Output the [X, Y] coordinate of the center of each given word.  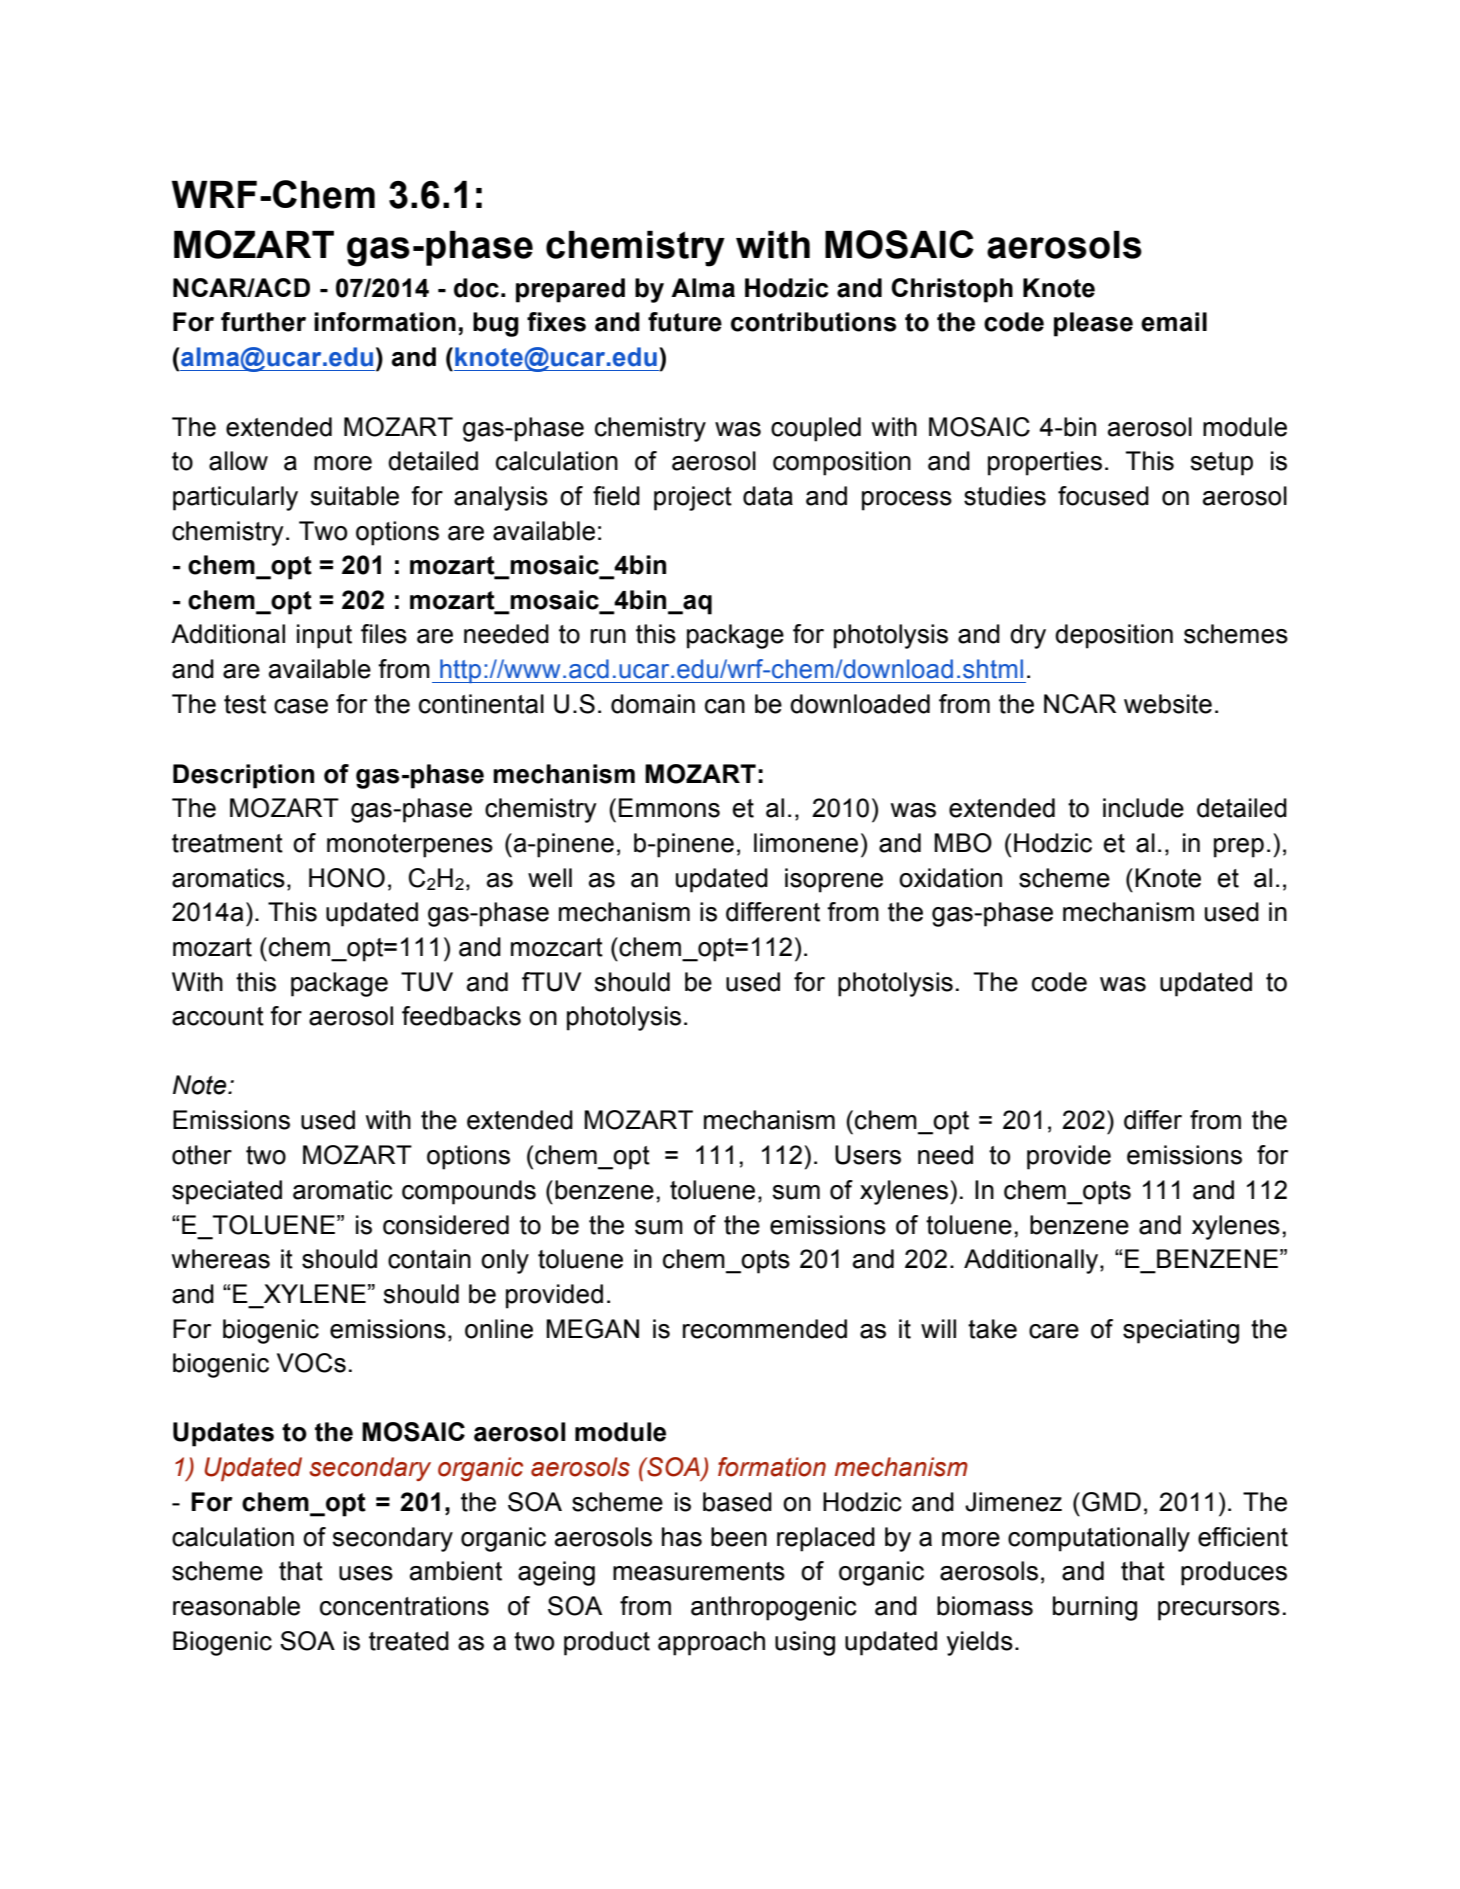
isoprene [834, 880]
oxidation [950, 878]
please [1093, 324]
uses [366, 1573]
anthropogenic [774, 1608]
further [263, 322]
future [685, 322]
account [218, 1016]
